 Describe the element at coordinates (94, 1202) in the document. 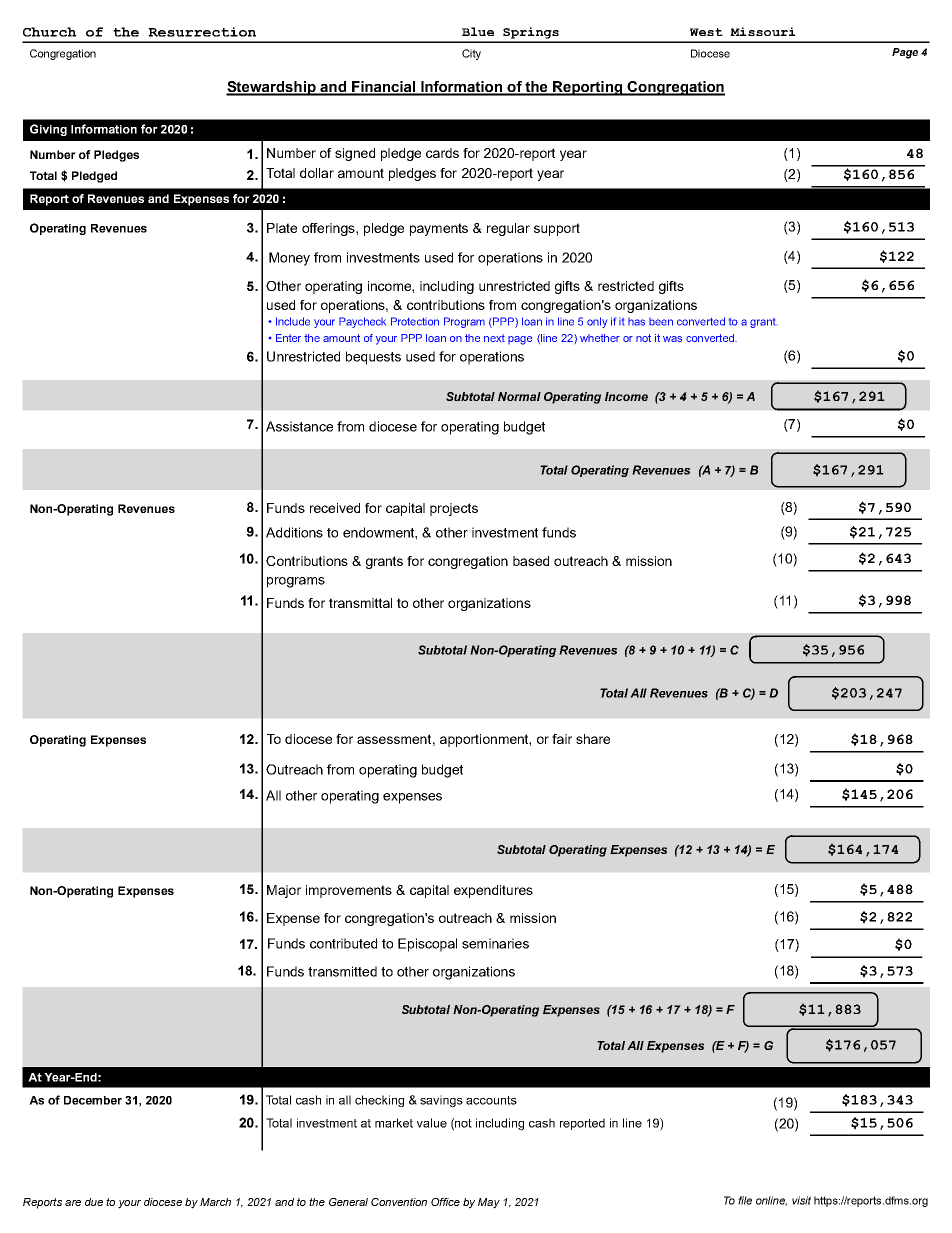

I see `due` at that location.
